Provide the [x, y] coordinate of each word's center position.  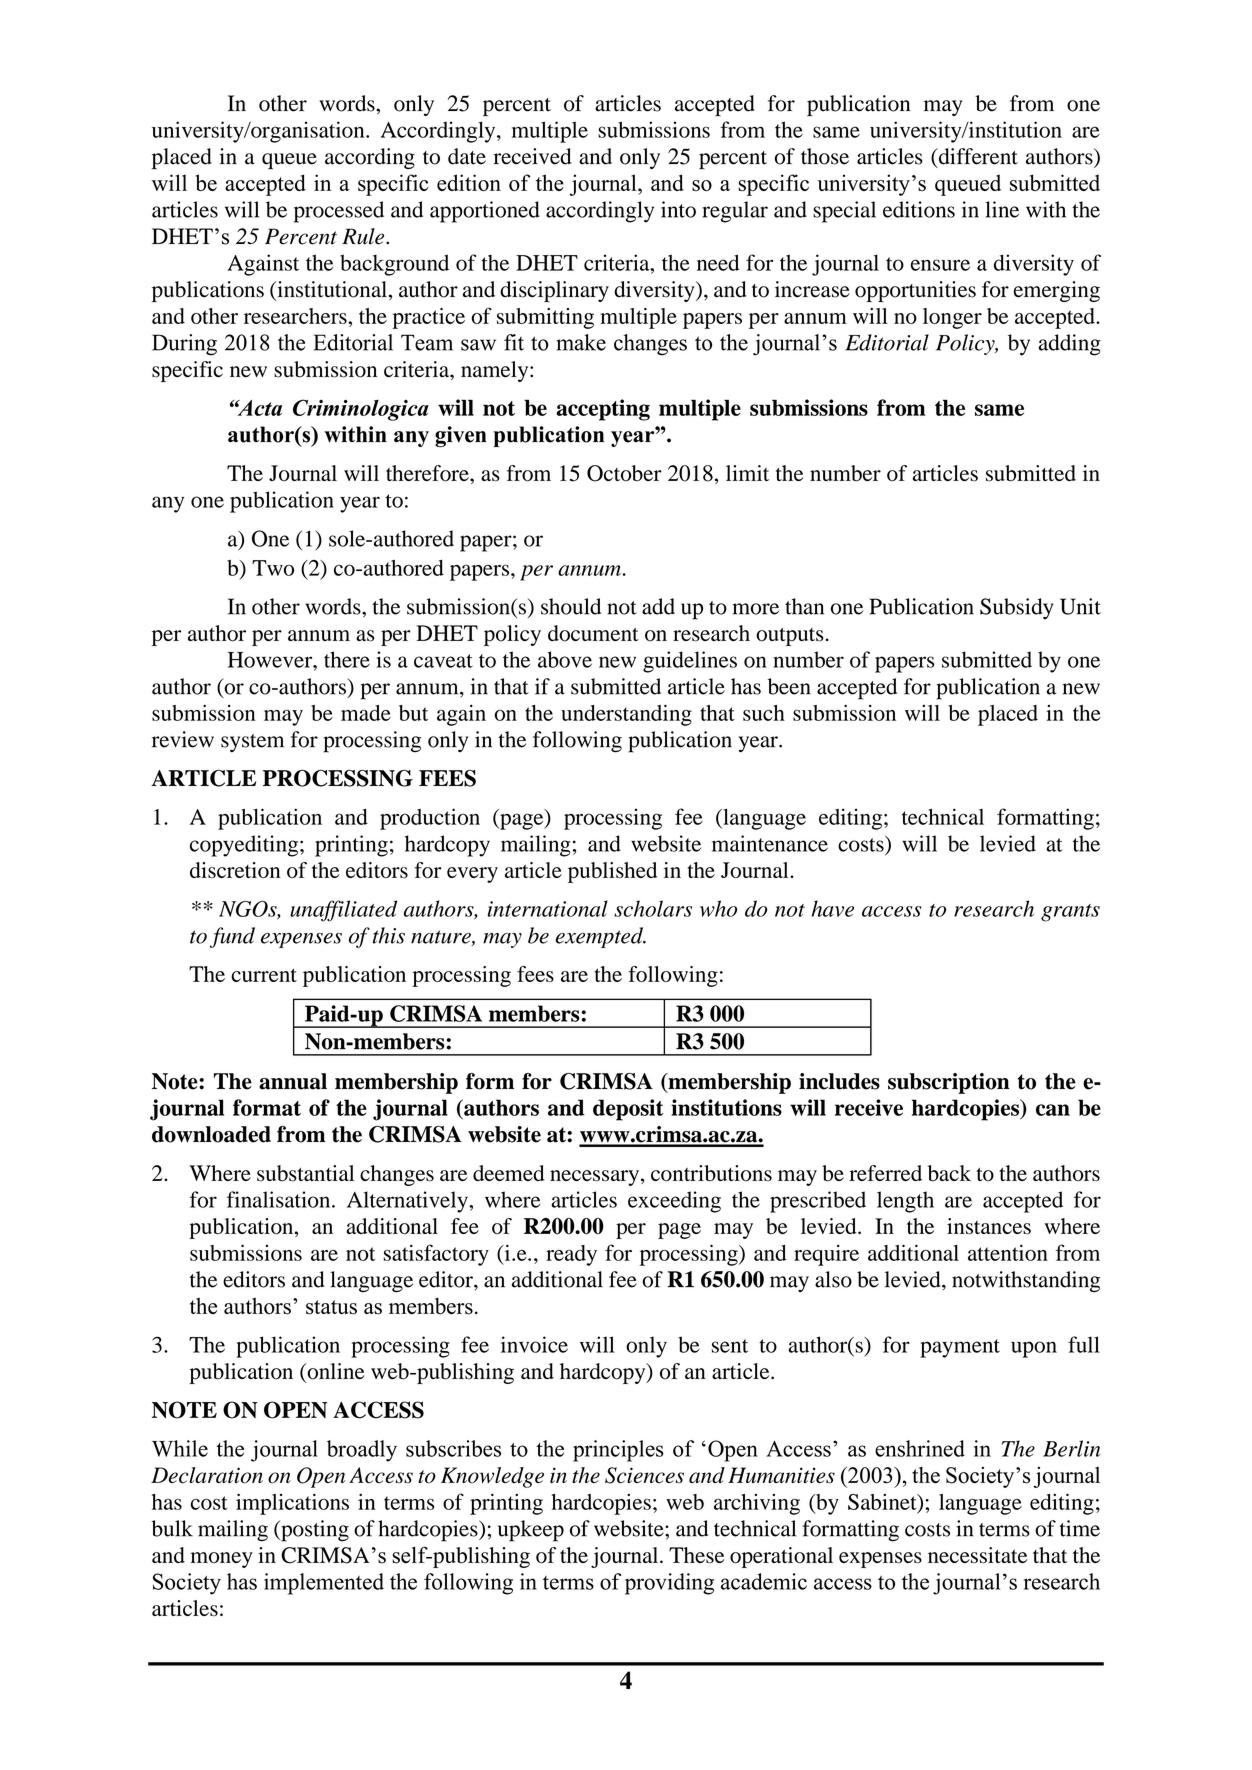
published [612, 872]
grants [1070, 913]
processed [339, 212]
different [977, 157]
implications [292, 1504]
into [678, 209]
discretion [235, 870]
